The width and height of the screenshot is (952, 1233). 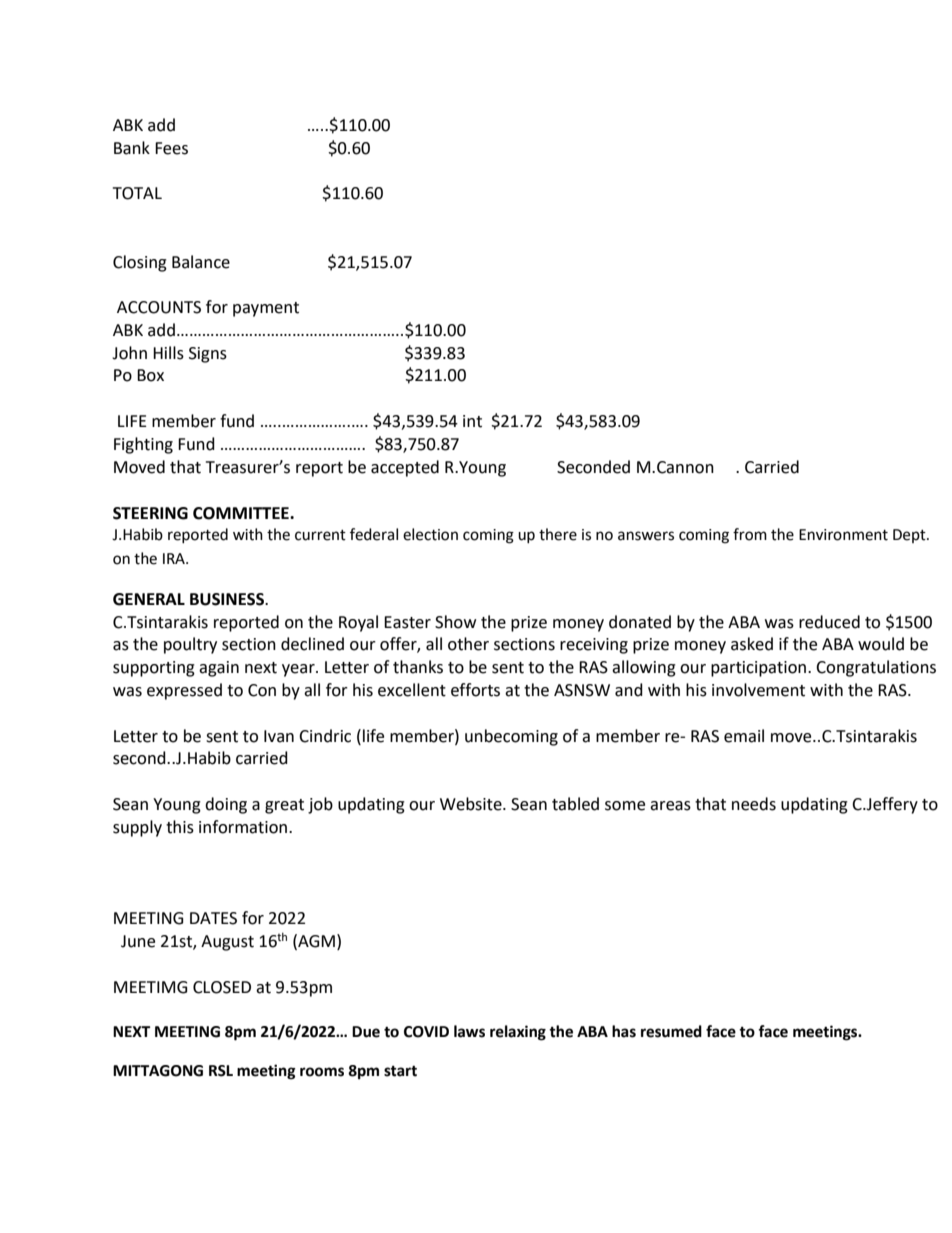 What do you see at coordinates (843, 535) in the screenshot?
I see `Environment` at bounding box center [843, 535].
